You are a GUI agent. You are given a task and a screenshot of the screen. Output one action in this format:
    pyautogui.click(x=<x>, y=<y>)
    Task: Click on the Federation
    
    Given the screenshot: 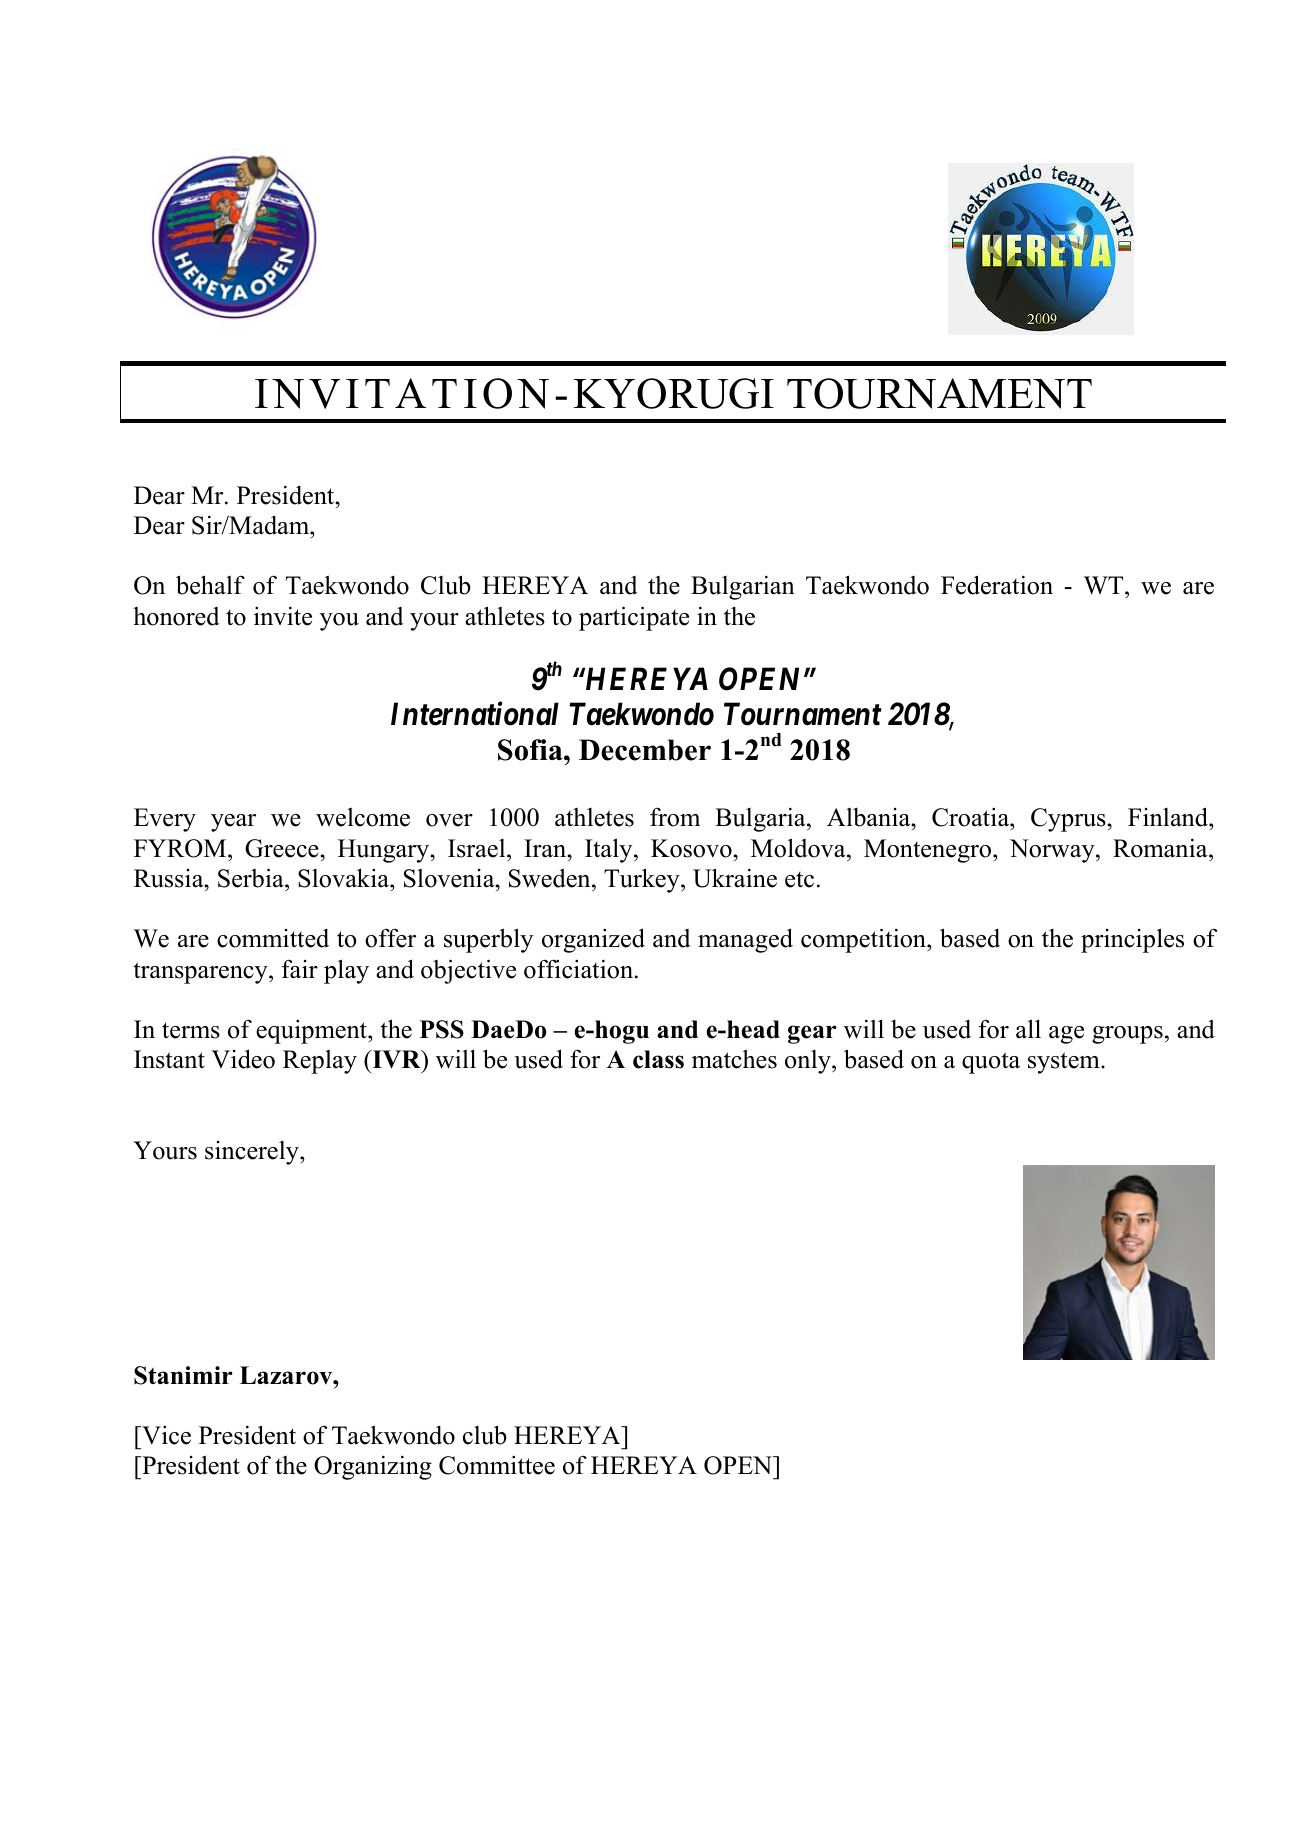 What is the action you would take?
    pyautogui.click(x=997, y=585)
